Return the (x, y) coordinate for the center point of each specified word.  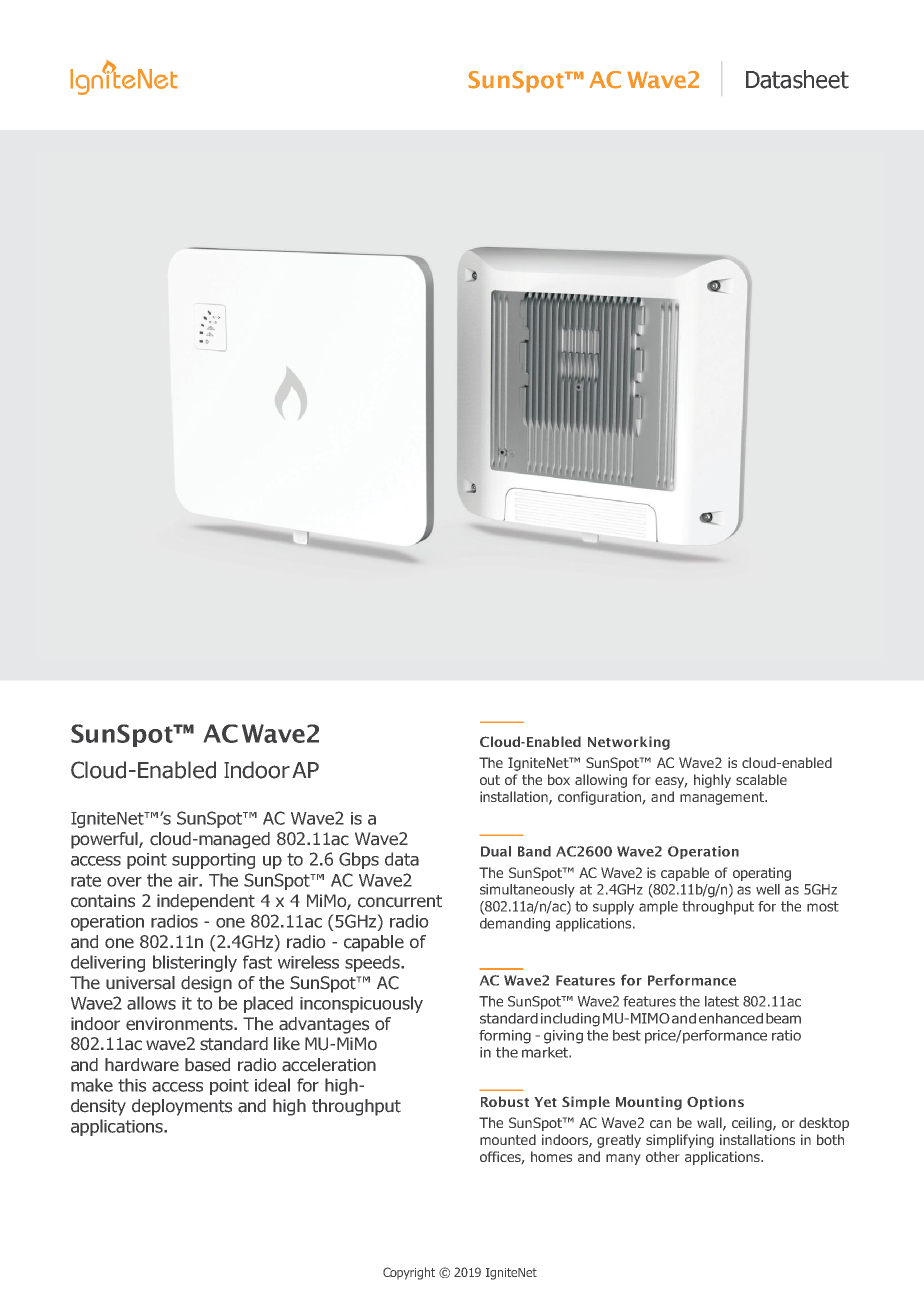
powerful (105, 840)
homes (551, 1156)
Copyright (409, 1273)
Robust (505, 1101)
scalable (761, 779)
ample (658, 908)
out (490, 780)
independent (206, 902)
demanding (515, 925)
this (132, 1085)
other (662, 1156)
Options (715, 1103)
